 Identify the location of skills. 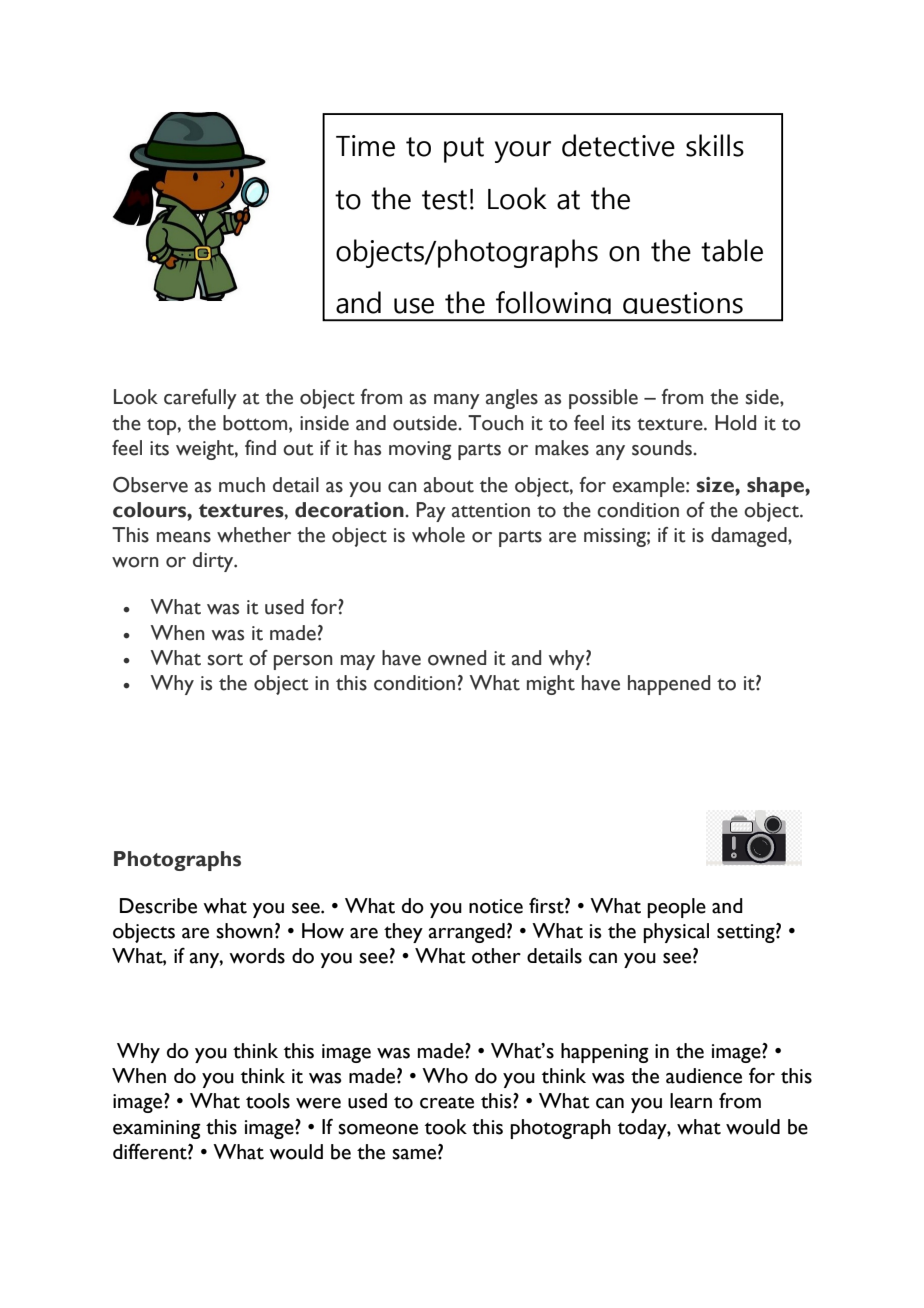
(715, 145).
